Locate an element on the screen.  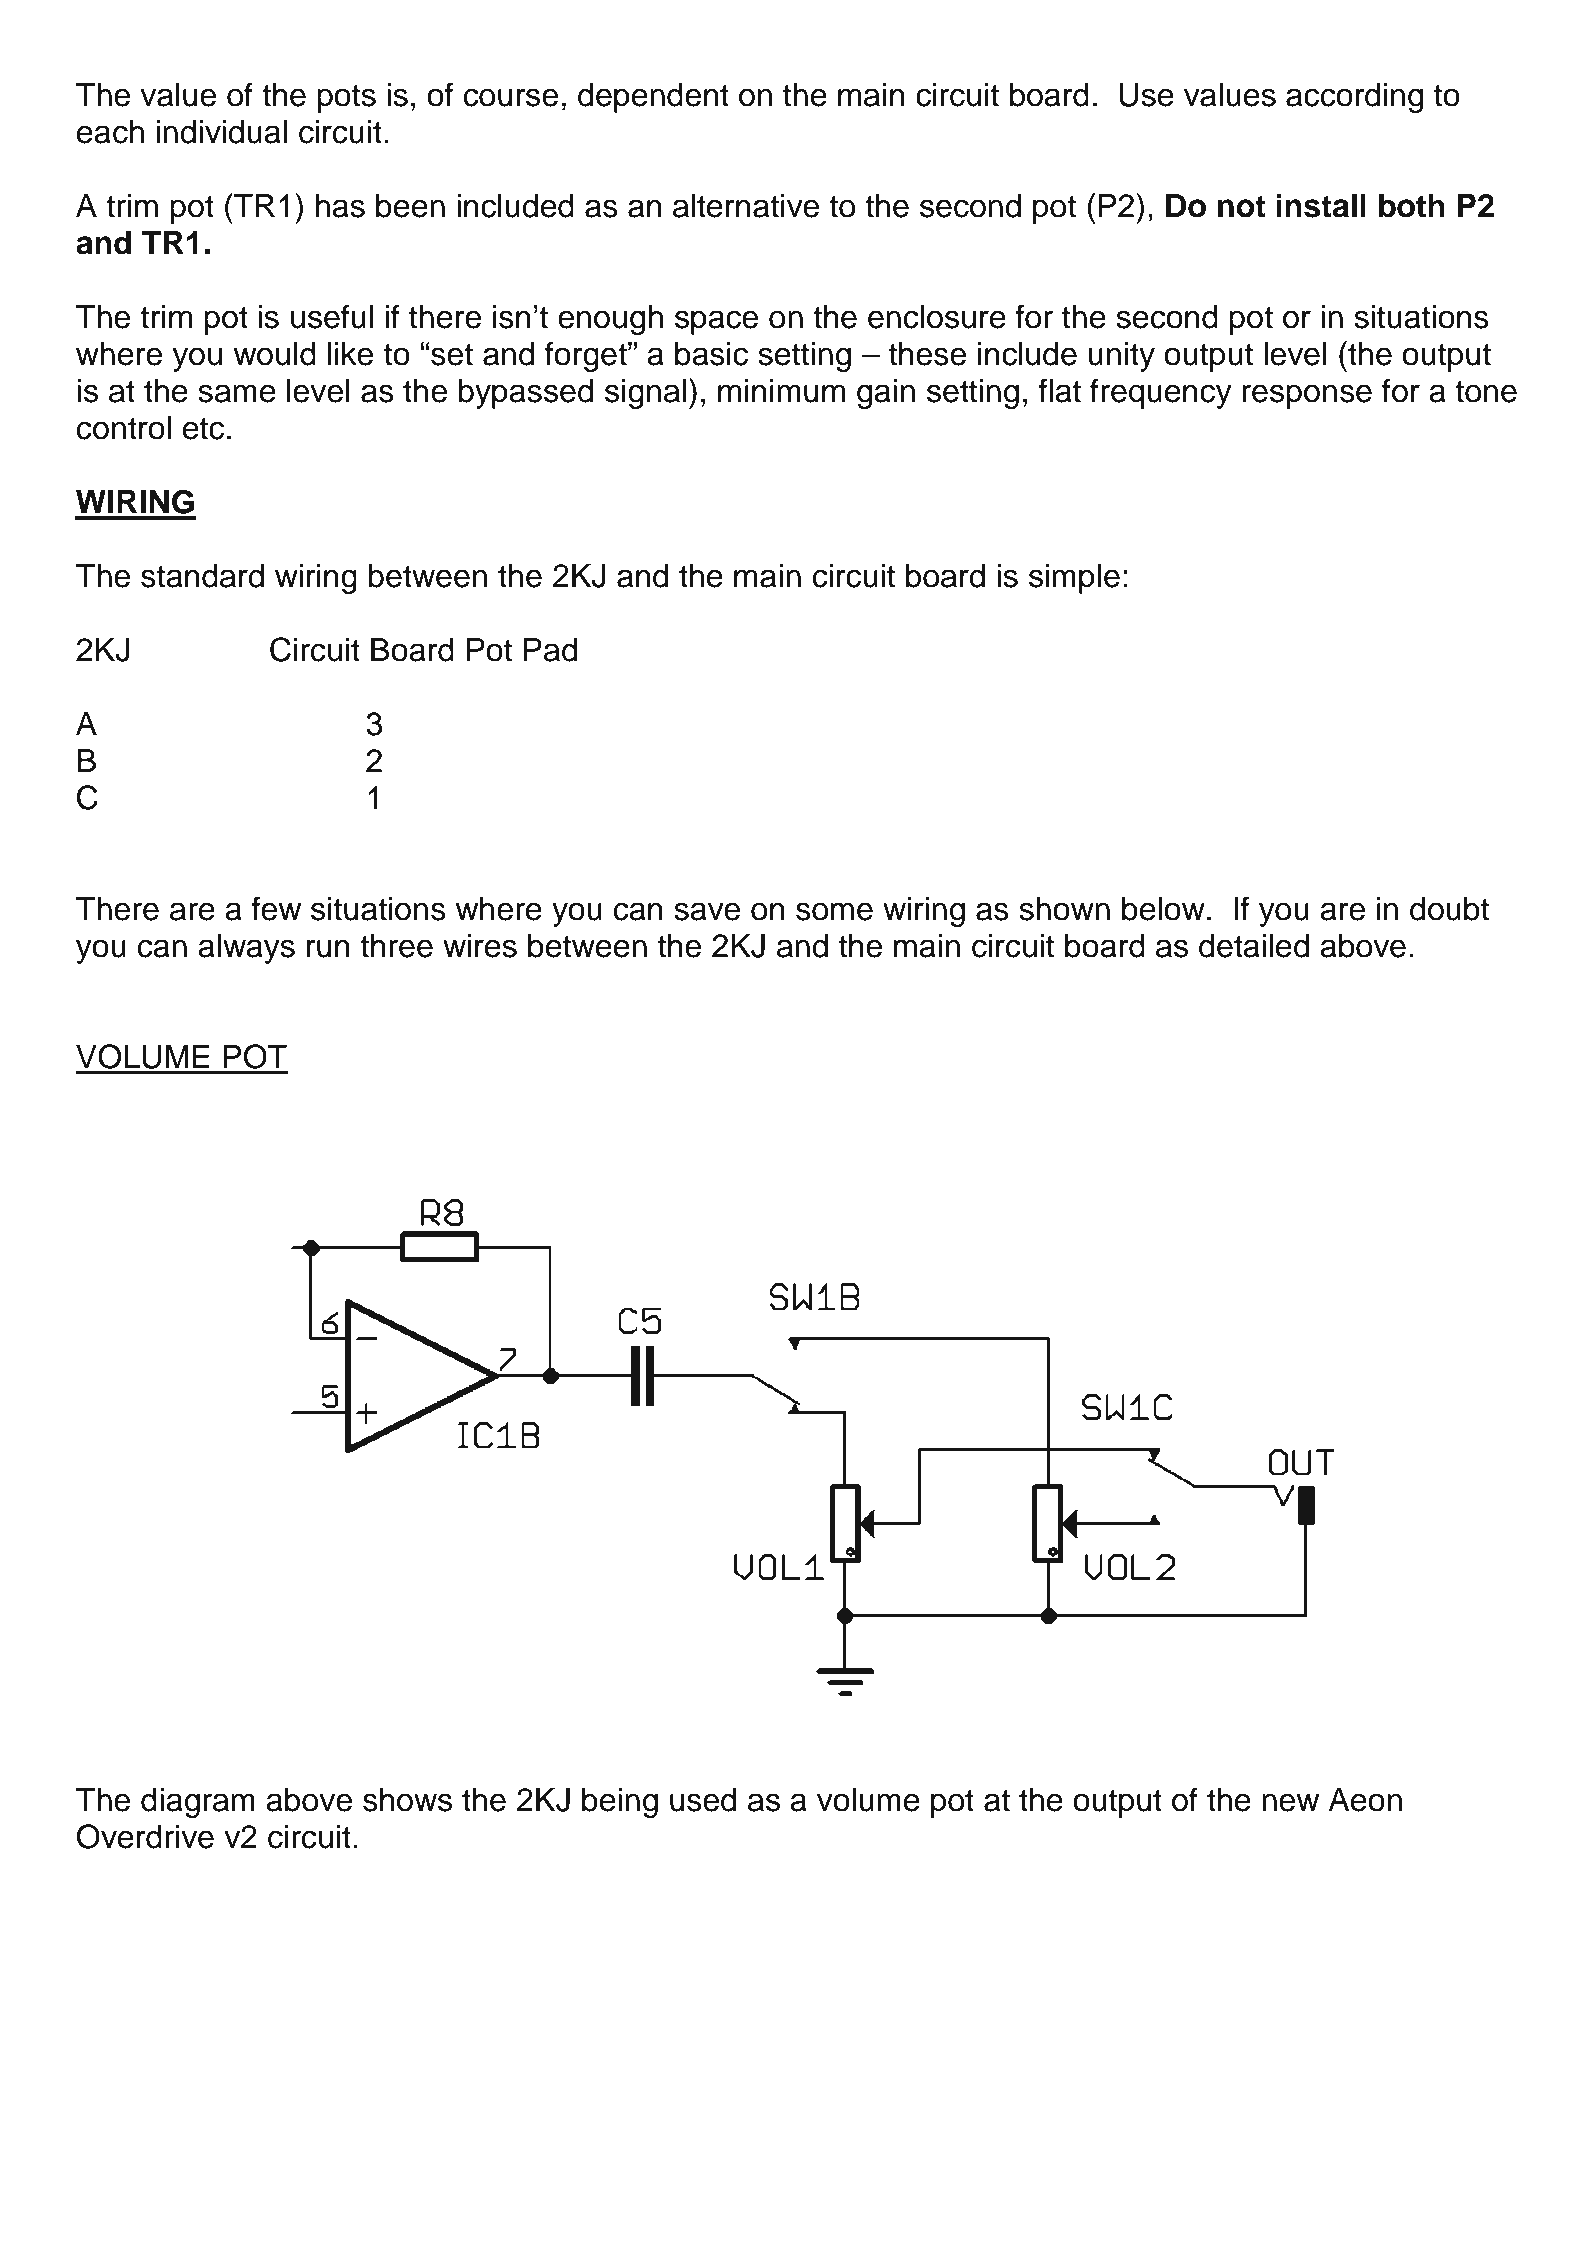
some is located at coordinates (834, 911).
